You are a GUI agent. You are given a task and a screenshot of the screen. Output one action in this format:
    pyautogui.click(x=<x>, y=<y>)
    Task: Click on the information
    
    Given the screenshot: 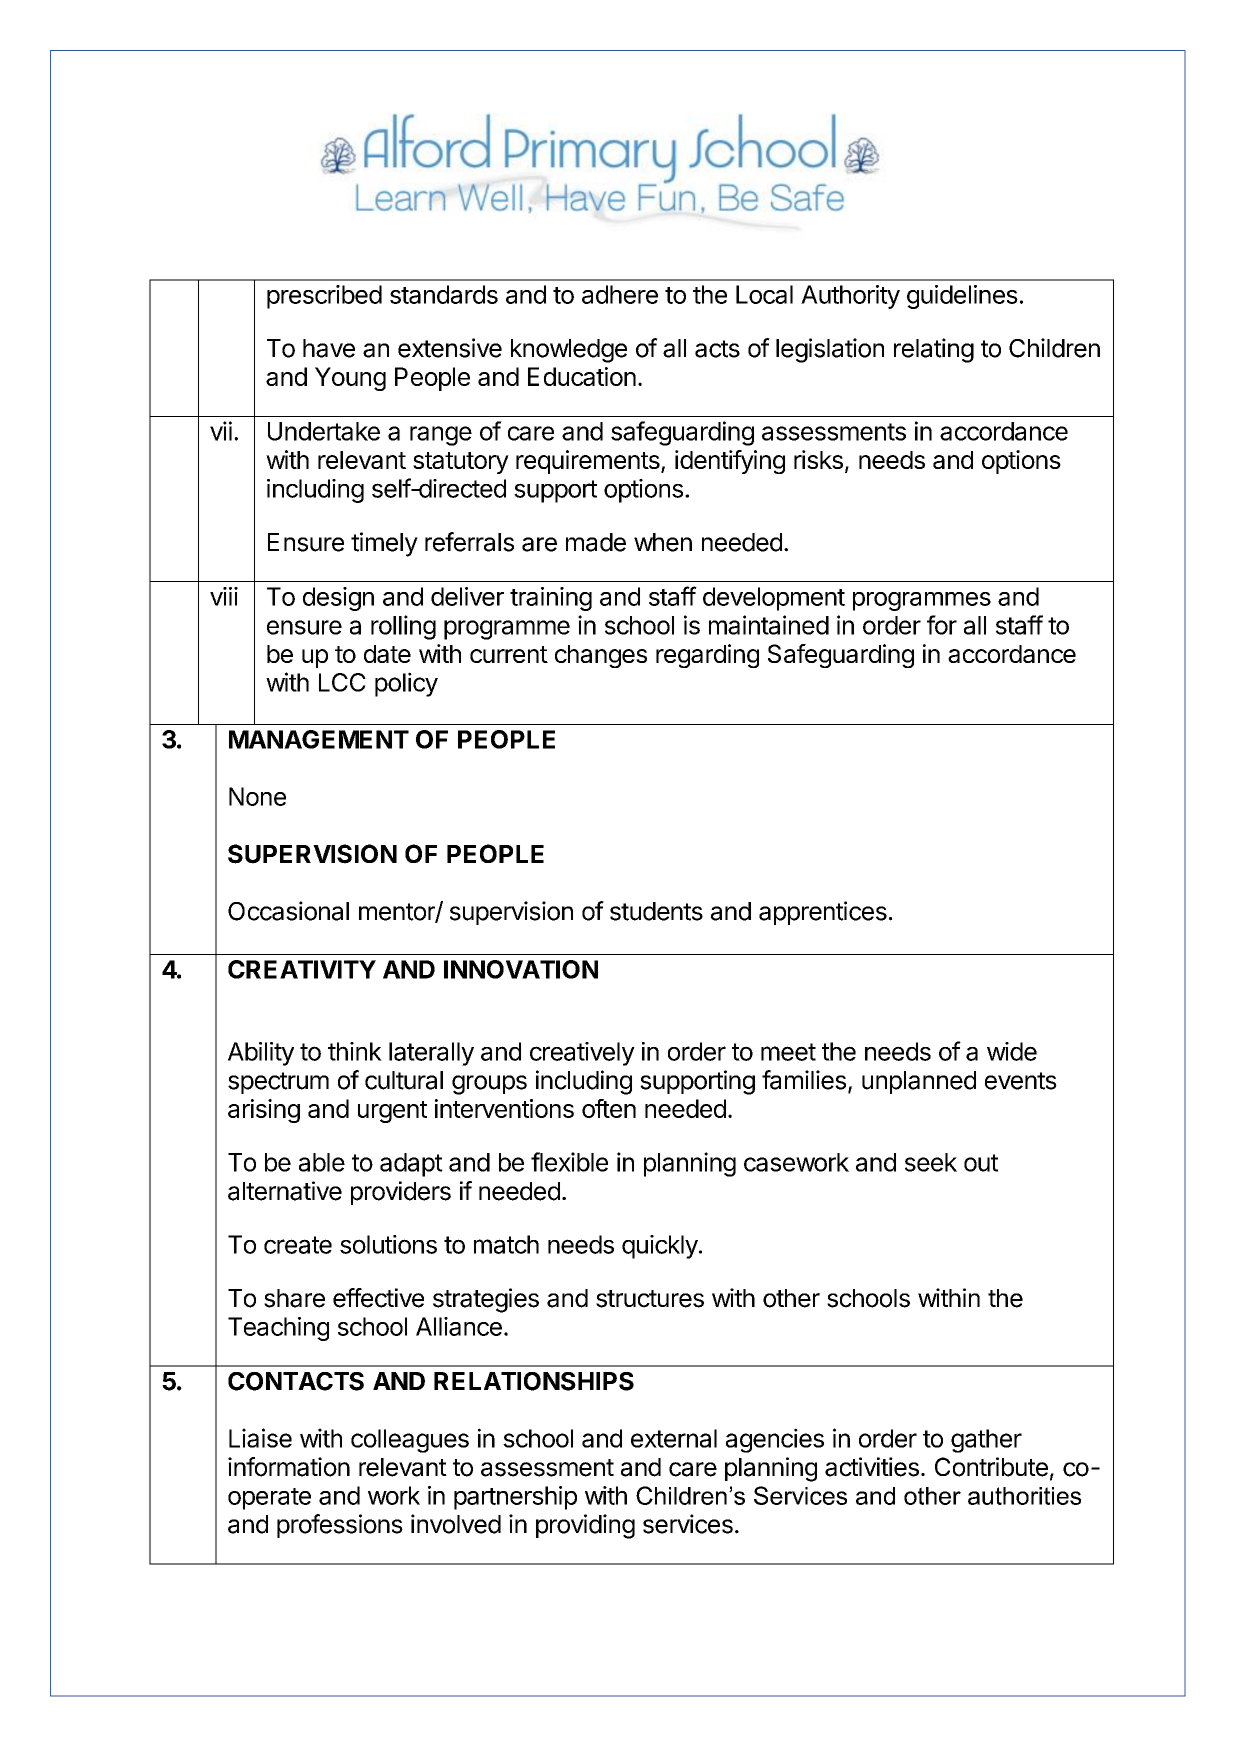 What is the action you would take?
    pyautogui.click(x=289, y=1467)
